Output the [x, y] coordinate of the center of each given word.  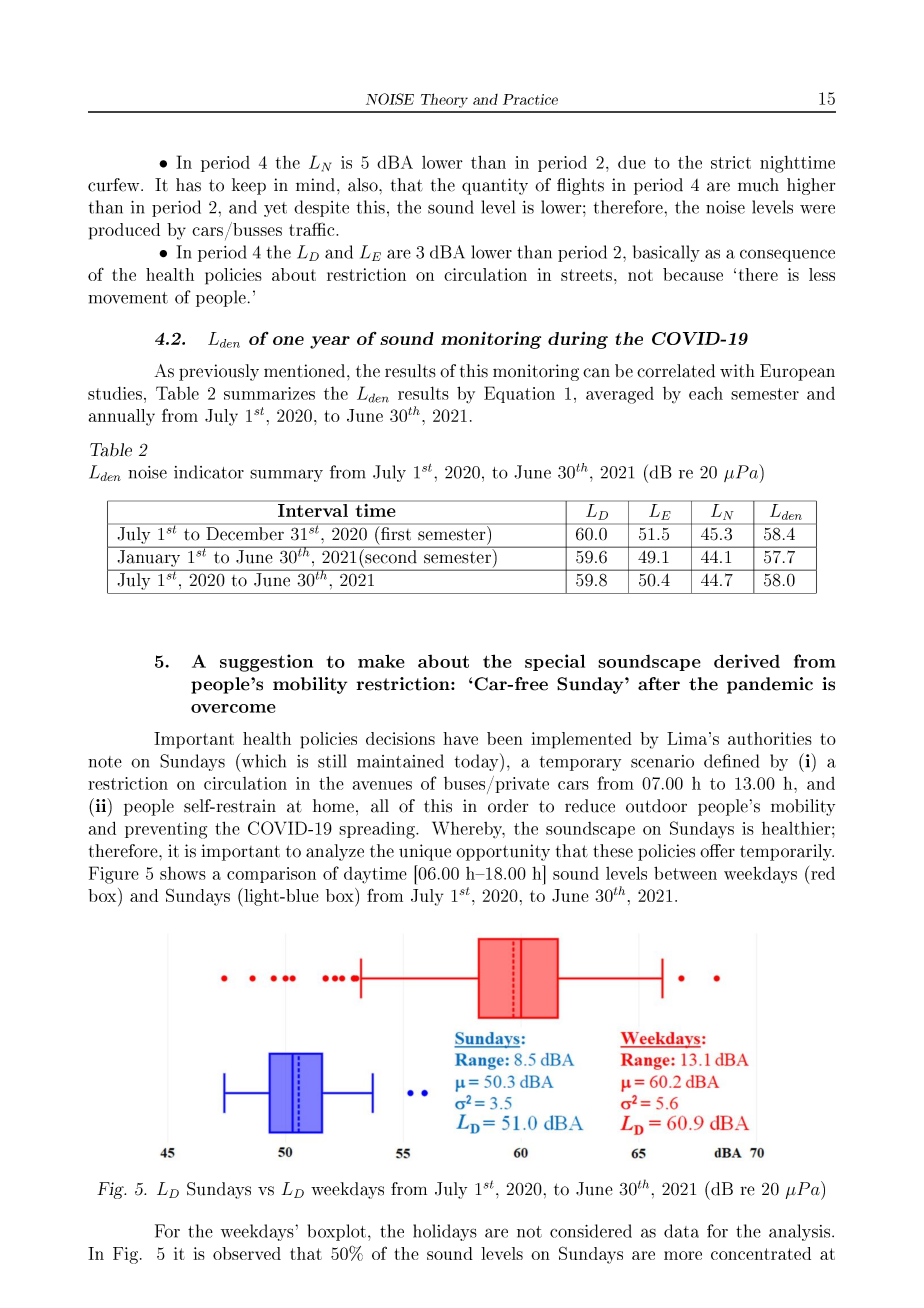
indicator [209, 472]
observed [247, 1253]
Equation [519, 394]
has [188, 185]
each [706, 393]
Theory [444, 100]
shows [183, 873]
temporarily [787, 852]
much [758, 185]
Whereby [468, 830]
